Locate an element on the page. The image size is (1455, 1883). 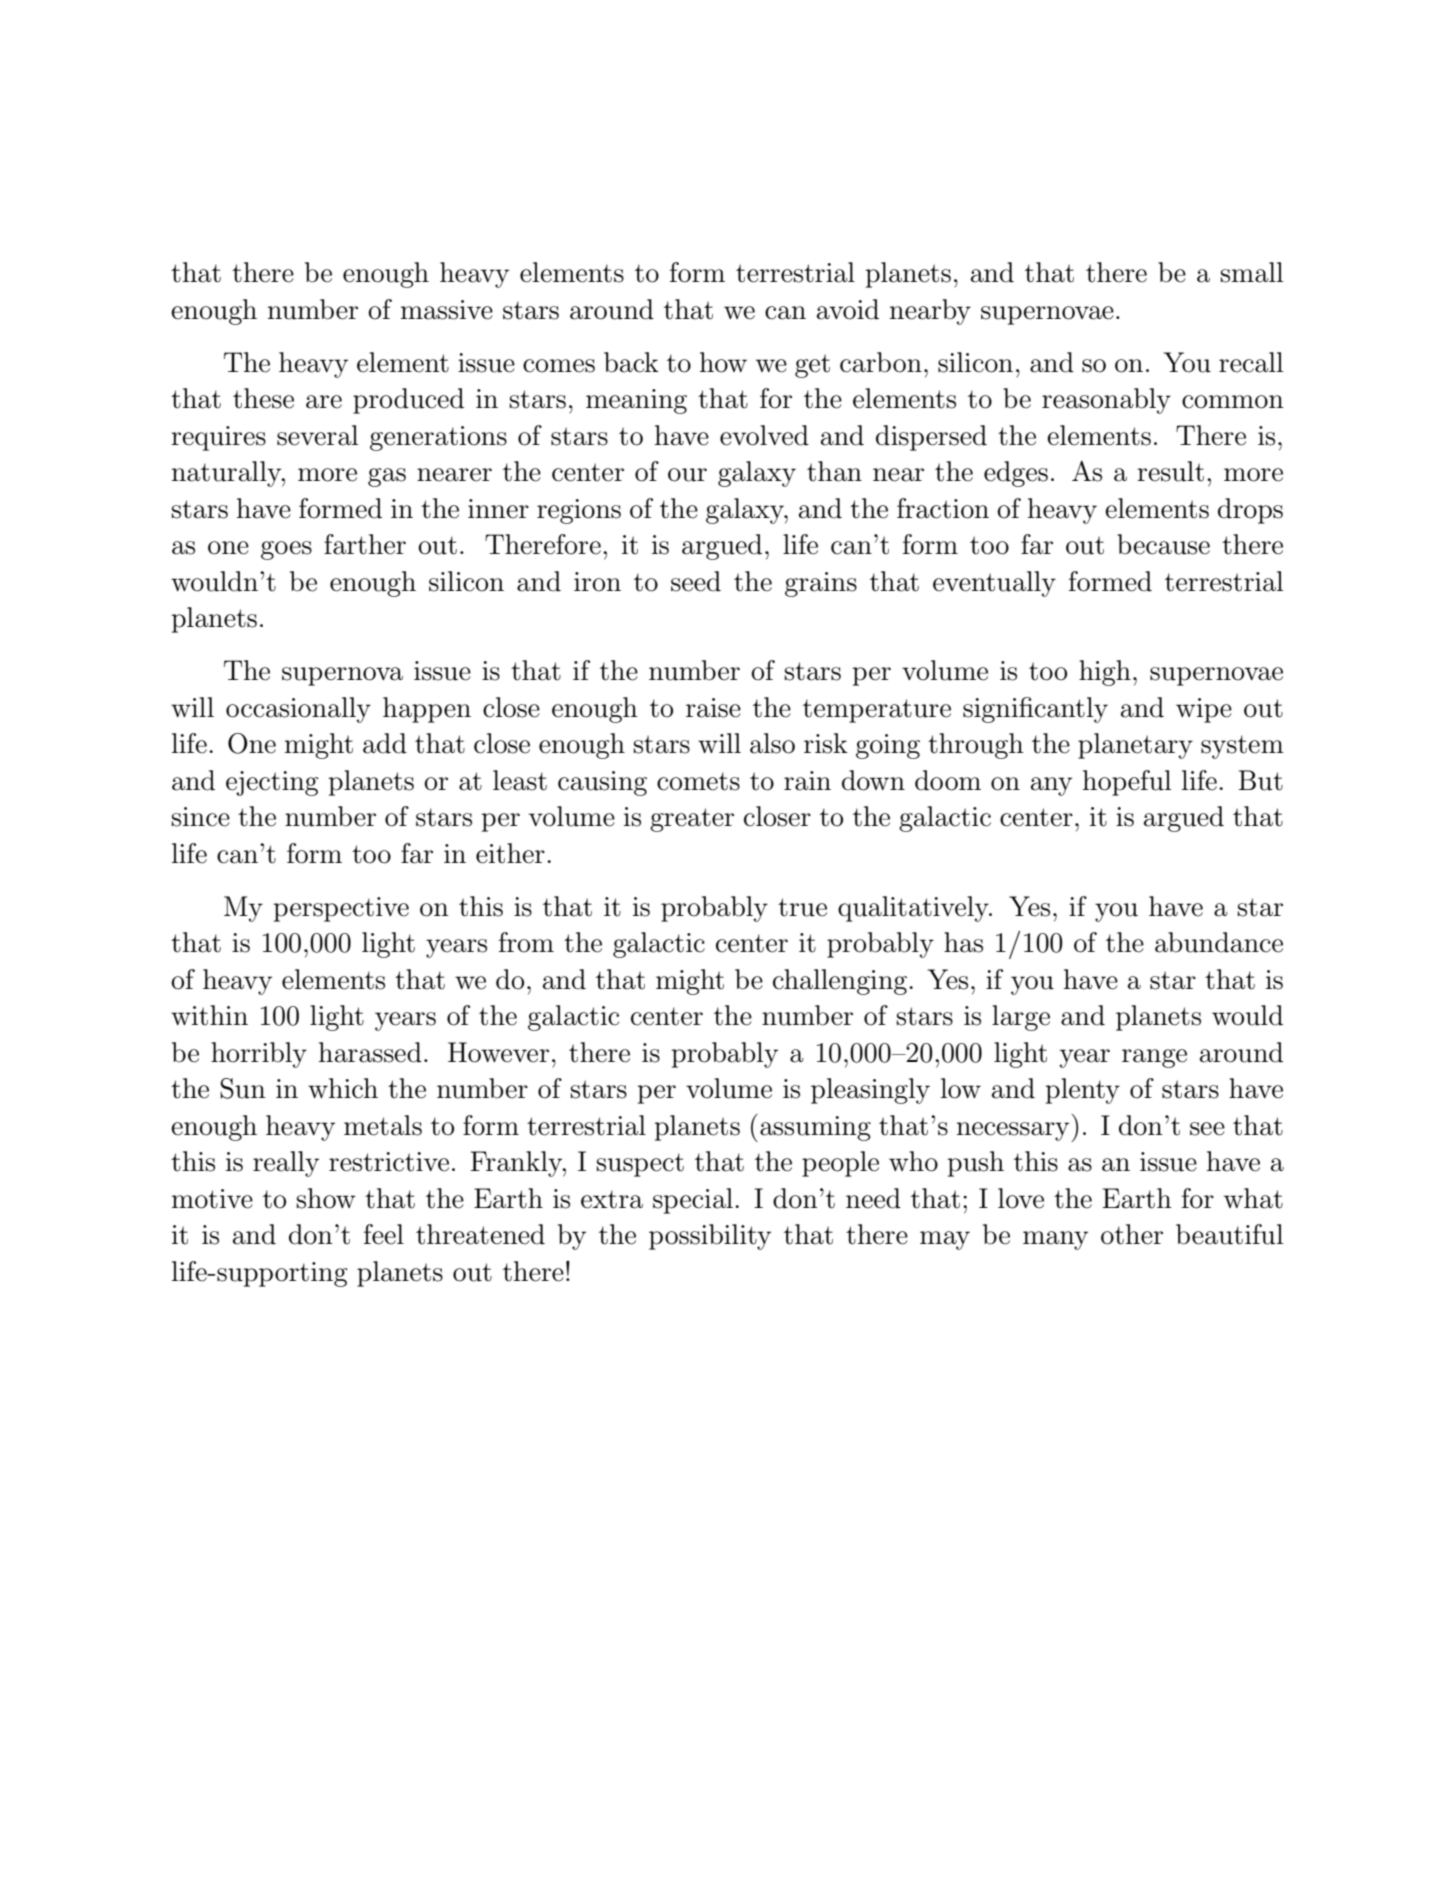
abundance is located at coordinates (1219, 942).
